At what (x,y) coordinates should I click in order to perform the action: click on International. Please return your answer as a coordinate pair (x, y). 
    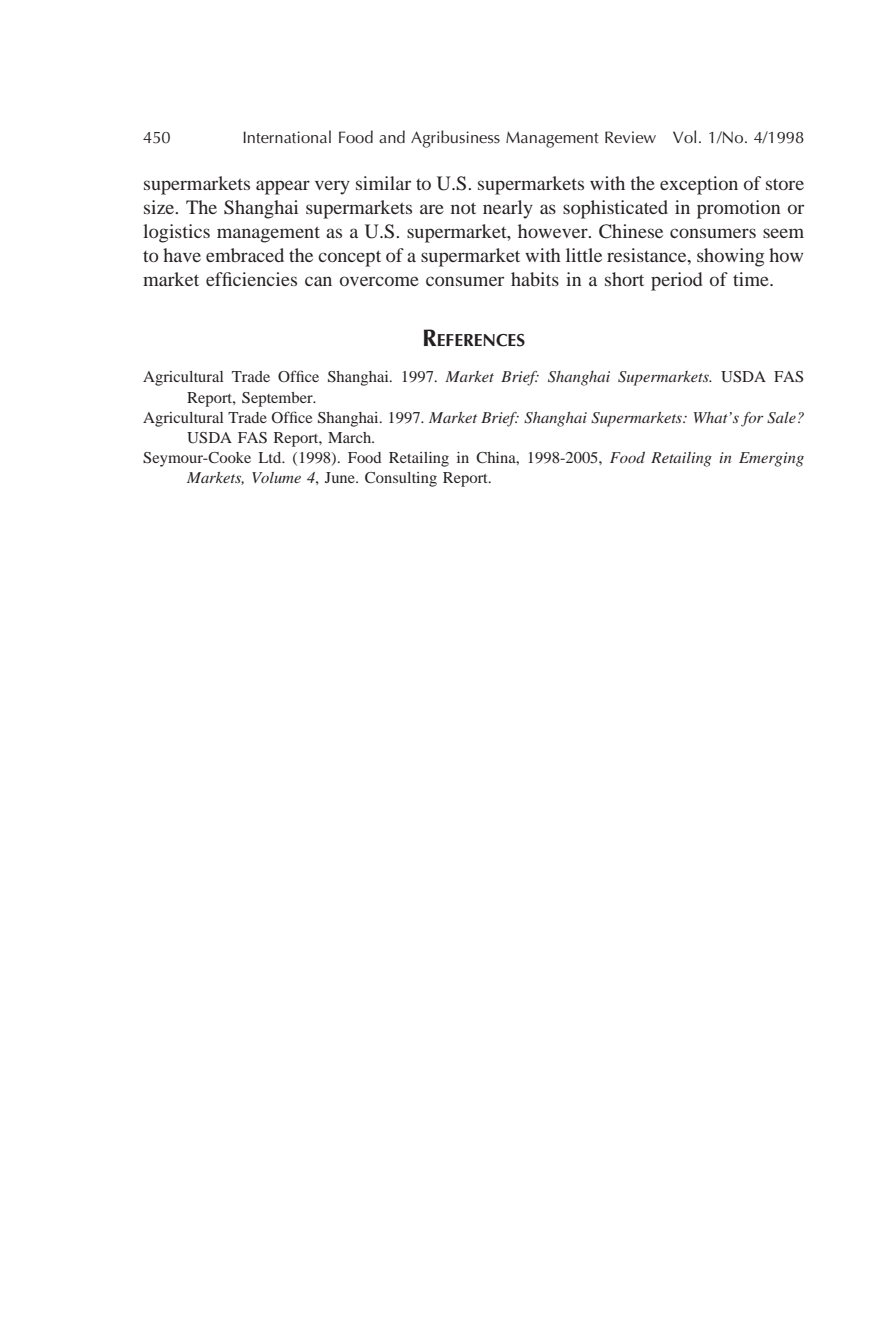
    Looking at the image, I should click on (287, 137).
